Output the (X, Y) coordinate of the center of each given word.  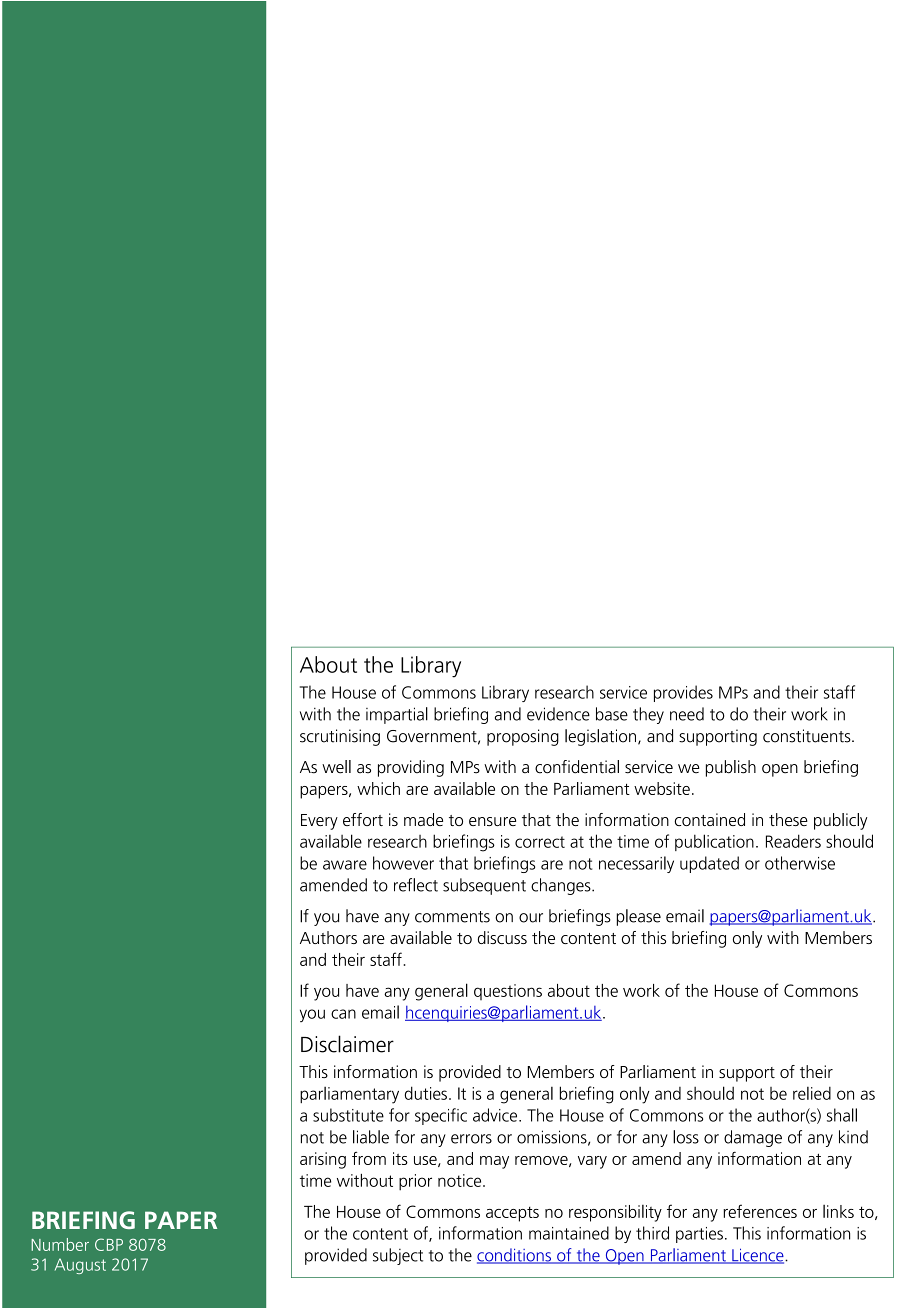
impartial (397, 715)
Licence (758, 1256)
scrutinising (340, 737)
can (343, 1014)
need (687, 714)
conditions (515, 1256)
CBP (109, 1244)
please (639, 917)
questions (508, 992)
